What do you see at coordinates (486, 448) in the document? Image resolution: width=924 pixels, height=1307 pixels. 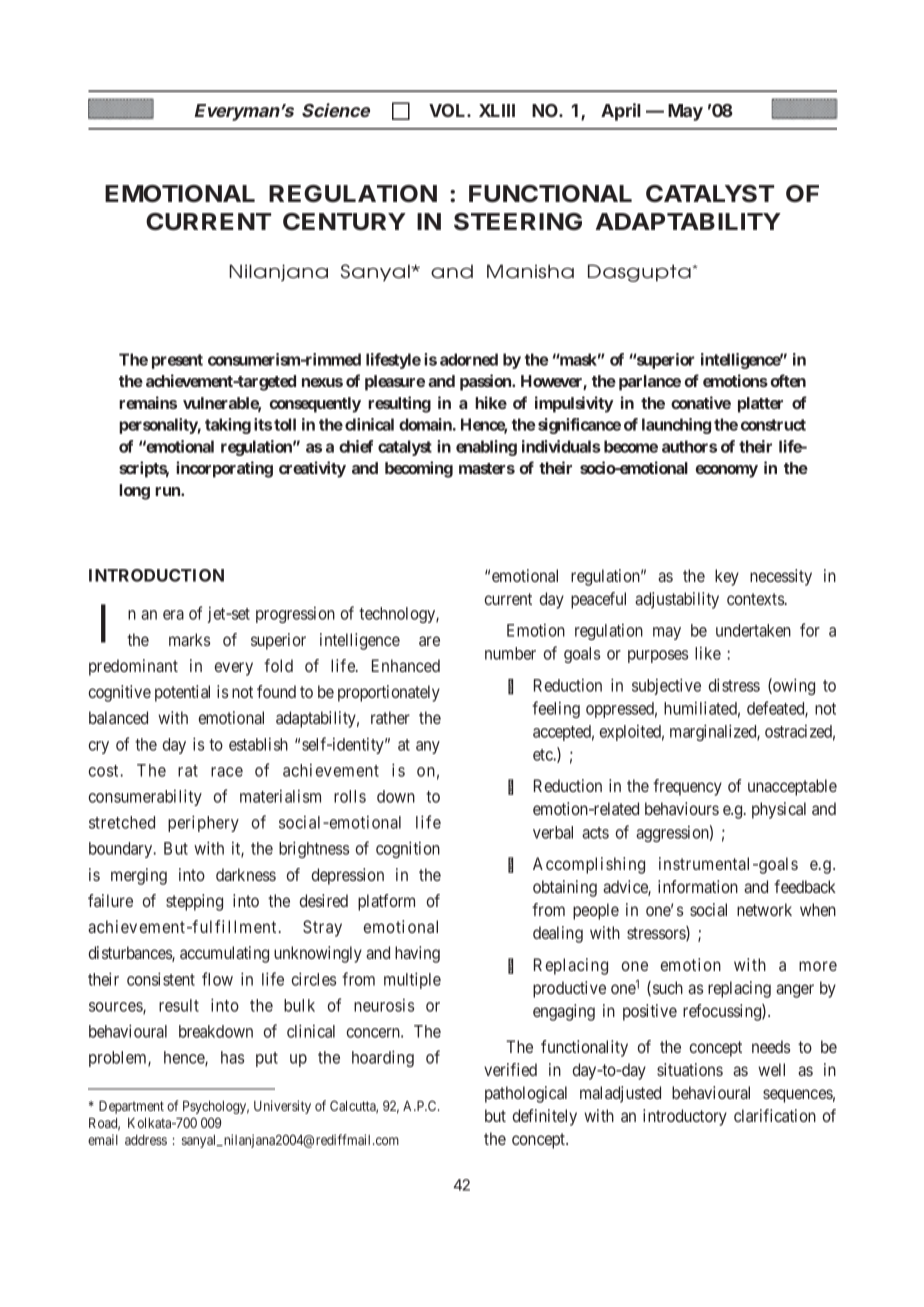 I see `enabling` at bounding box center [486, 448].
